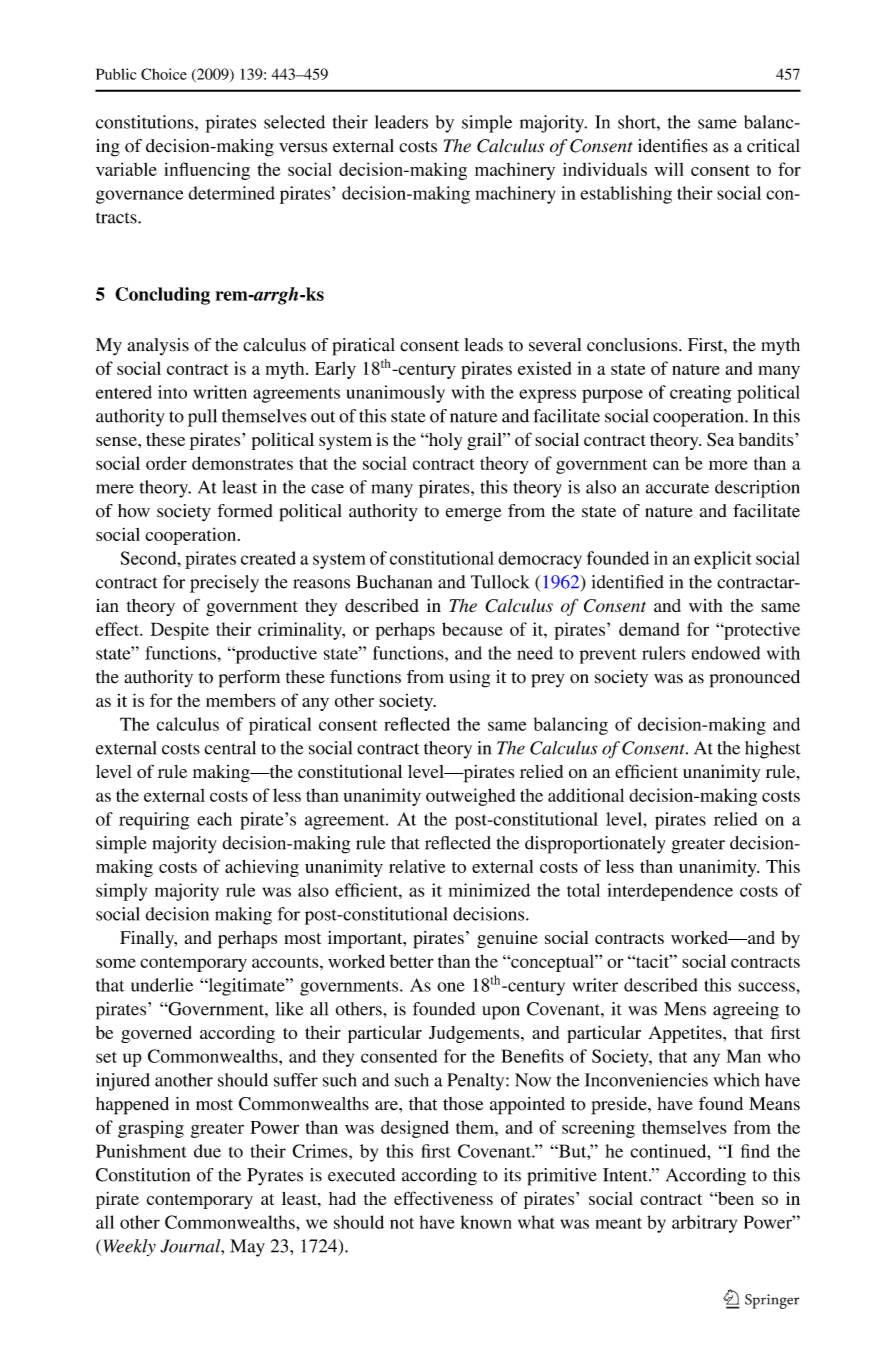  I want to click on identifies, so click(673, 146).
